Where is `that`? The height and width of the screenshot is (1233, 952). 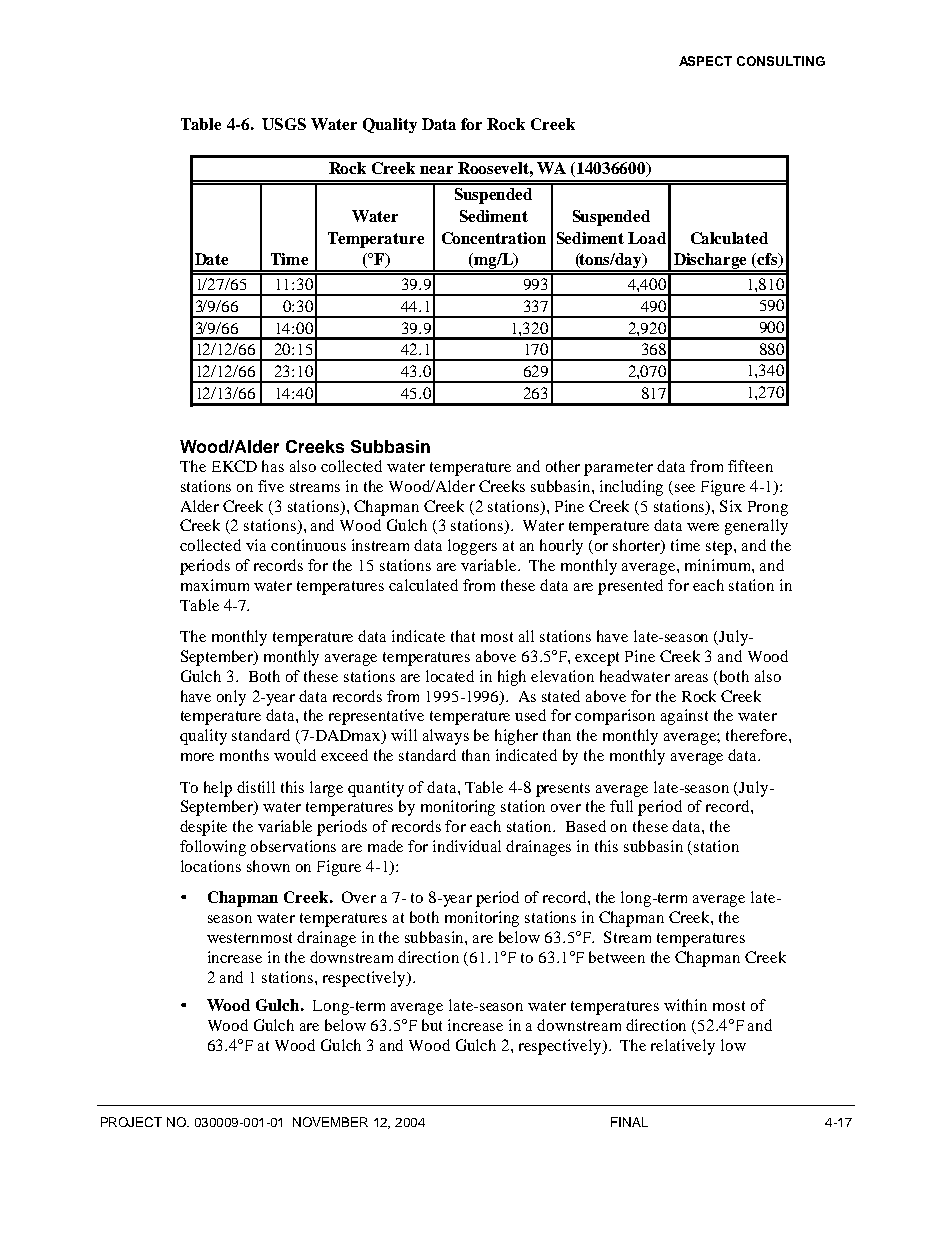 that is located at coordinates (463, 636).
